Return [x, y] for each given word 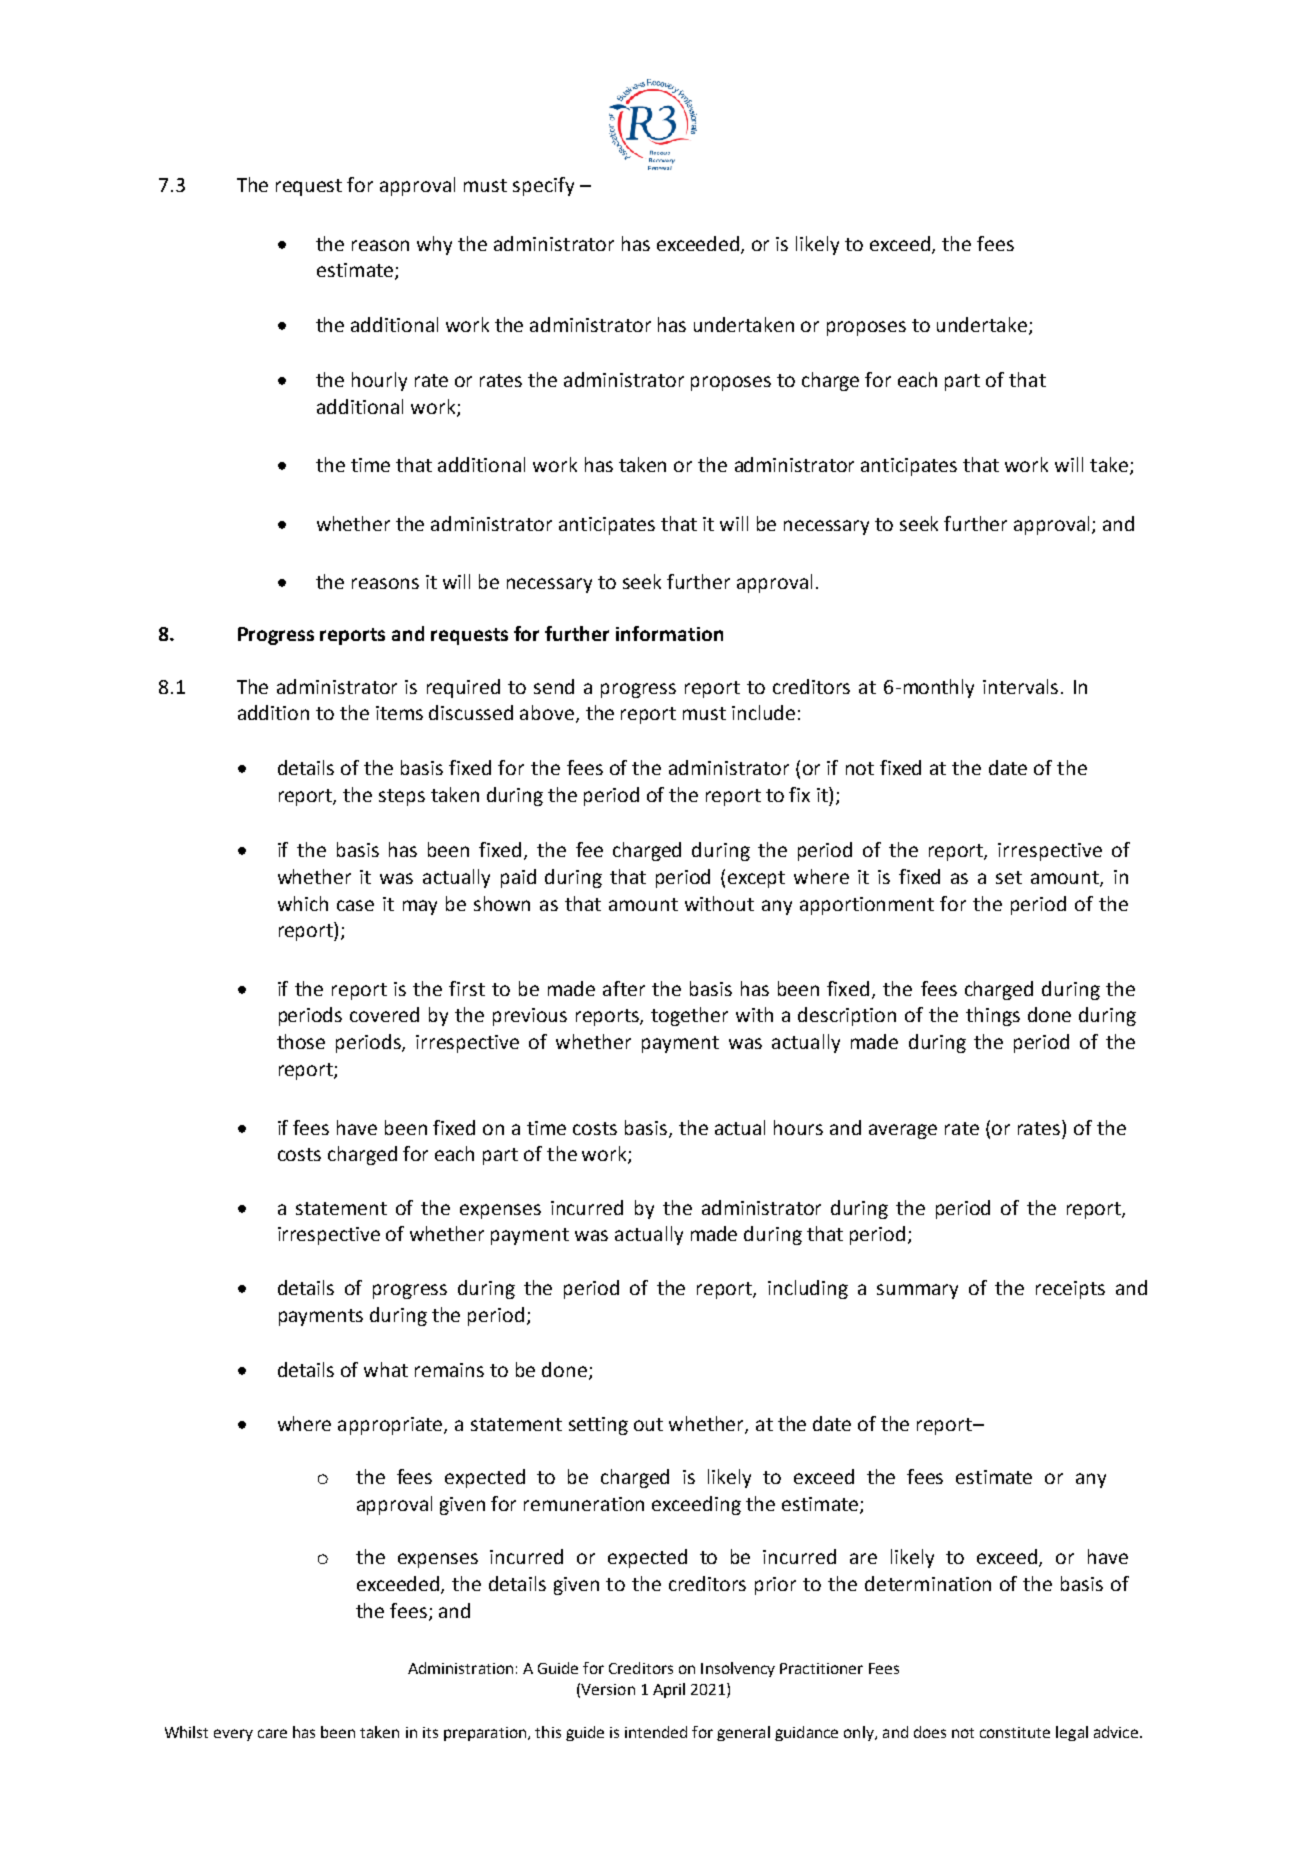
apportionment [867, 906]
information [669, 633]
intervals [1020, 686]
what [386, 1369]
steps [402, 797]
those [301, 1041]
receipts [1070, 1290]
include [763, 712]
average [903, 1131]
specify [543, 186]
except [756, 879]
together [689, 1016]
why [434, 245]
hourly [379, 381]
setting [598, 1426]
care [272, 1733]
